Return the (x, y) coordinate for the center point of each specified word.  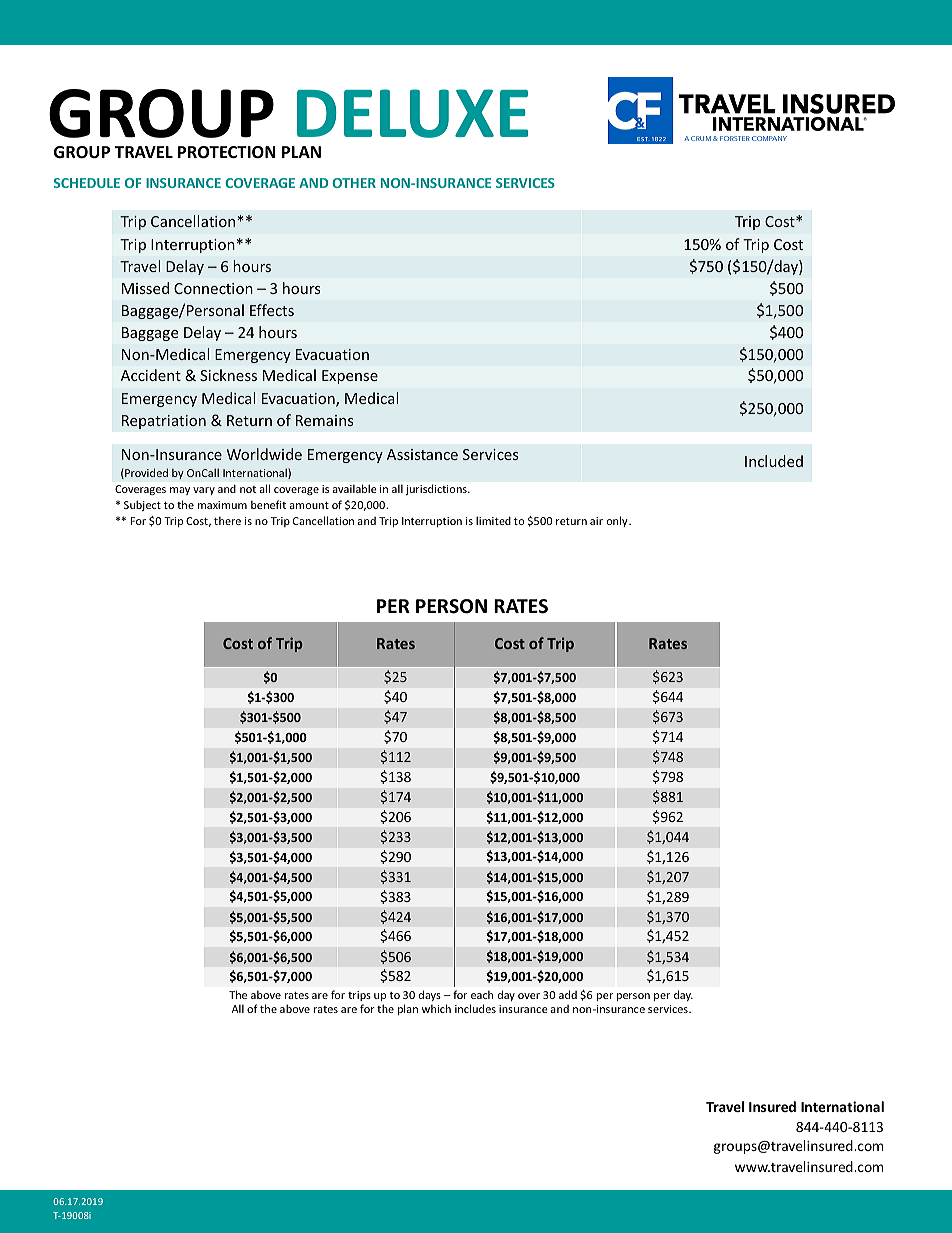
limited (493, 520)
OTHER (354, 183)
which (436, 1008)
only (618, 521)
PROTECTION (227, 152)
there (227, 520)
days (430, 995)
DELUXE (412, 113)
